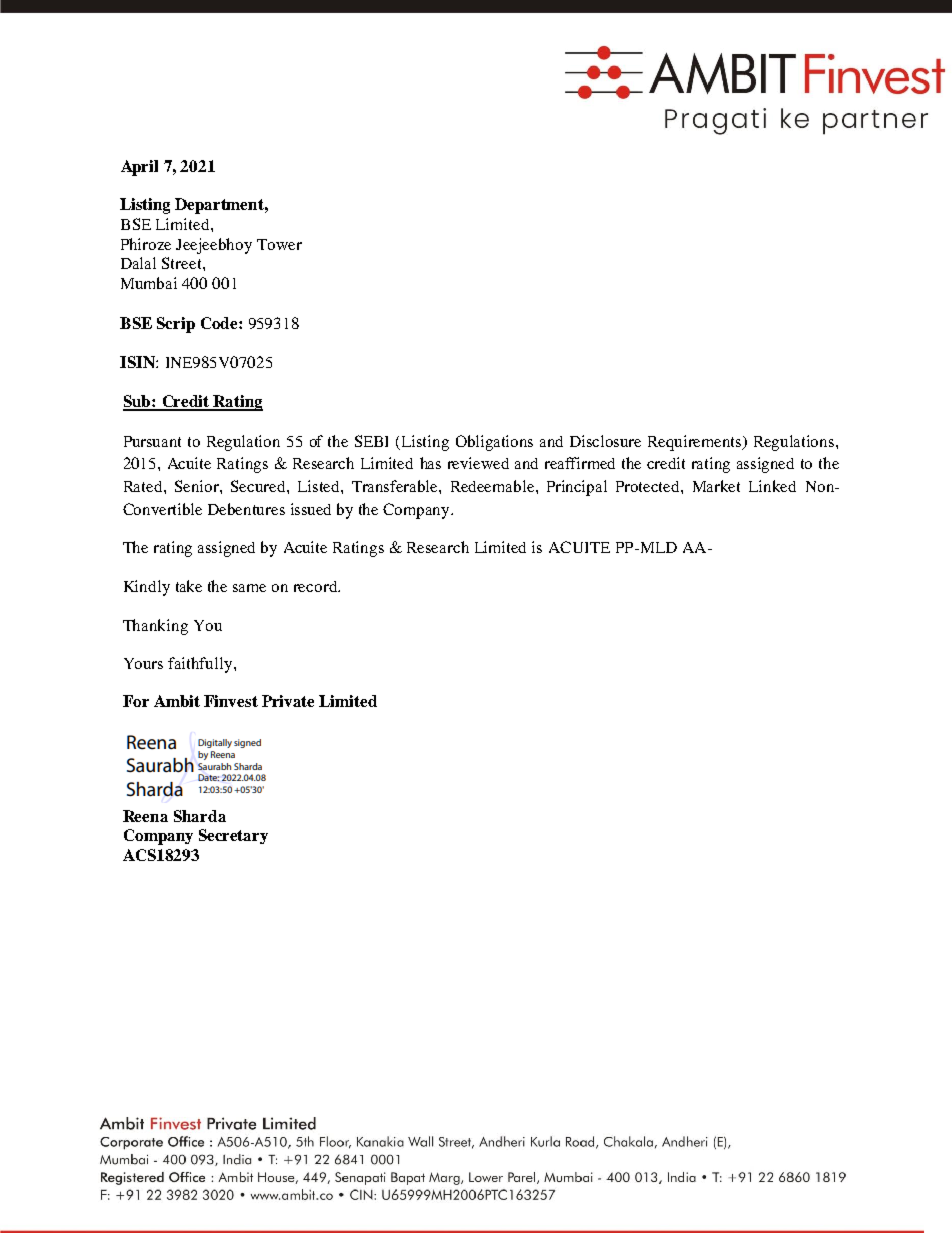  Describe the element at coordinates (233, 836) in the document. I see `Secretary` at that location.
